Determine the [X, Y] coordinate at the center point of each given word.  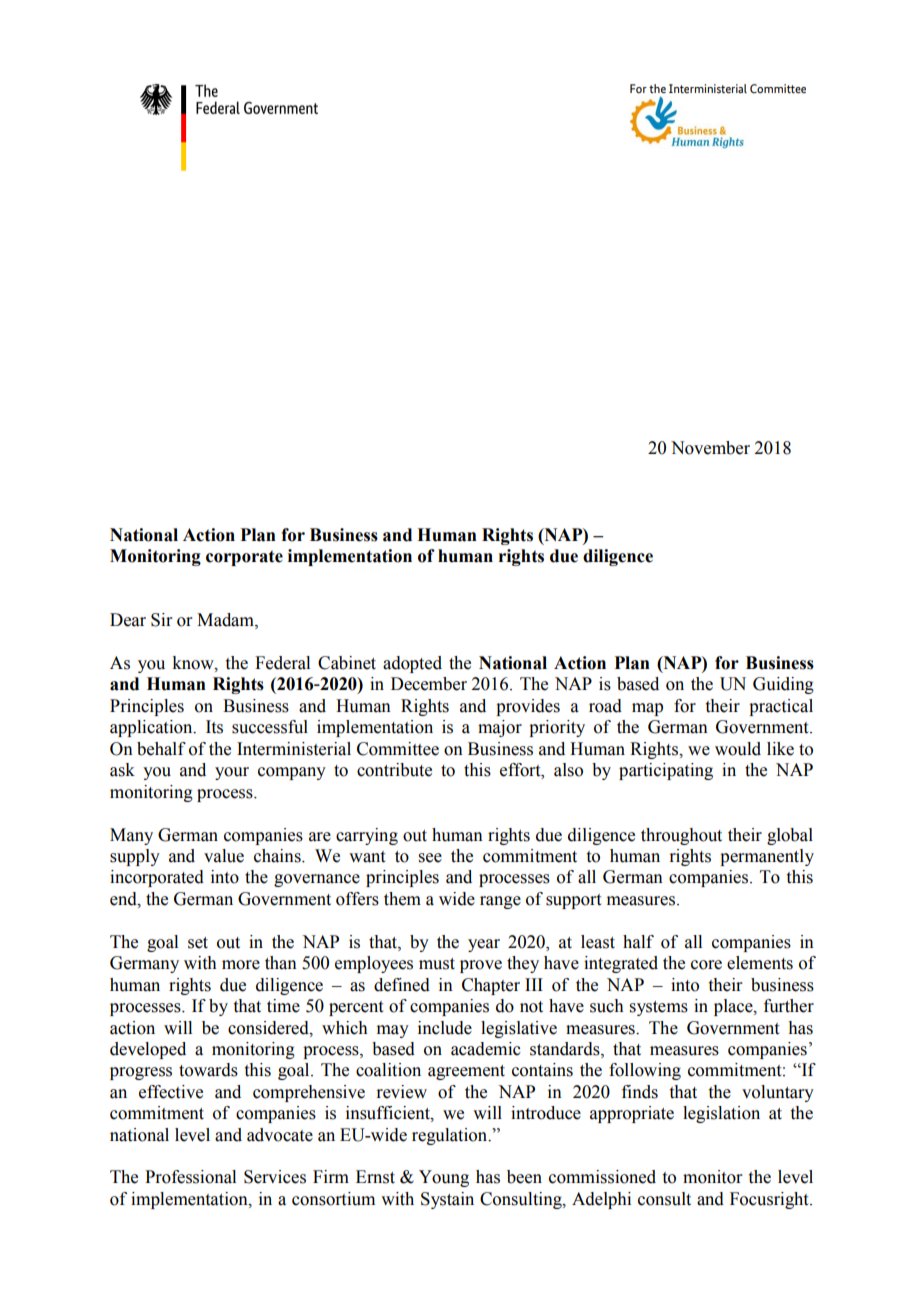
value [224, 856]
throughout [681, 836]
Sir [162, 620]
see [430, 858]
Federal [282, 663]
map [647, 709]
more [241, 965]
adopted [412, 664]
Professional [190, 1177]
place [734, 1007]
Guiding [783, 685]
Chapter [491, 986]
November [710, 448]
